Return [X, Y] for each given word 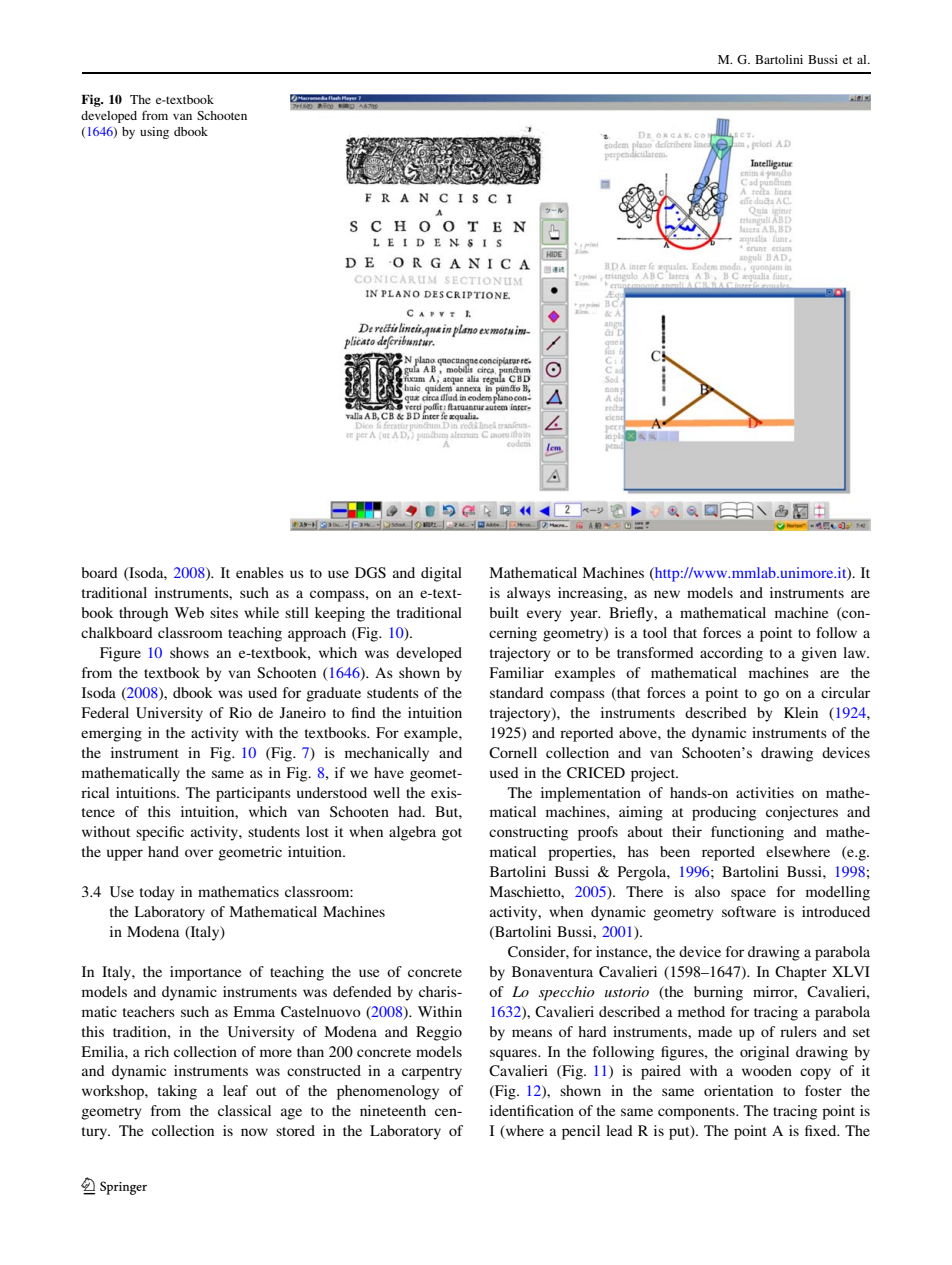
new [667, 594]
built [504, 612]
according [731, 654]
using [154, 133]
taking [177, 1092]
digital [441, 574]
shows [189, 652]
